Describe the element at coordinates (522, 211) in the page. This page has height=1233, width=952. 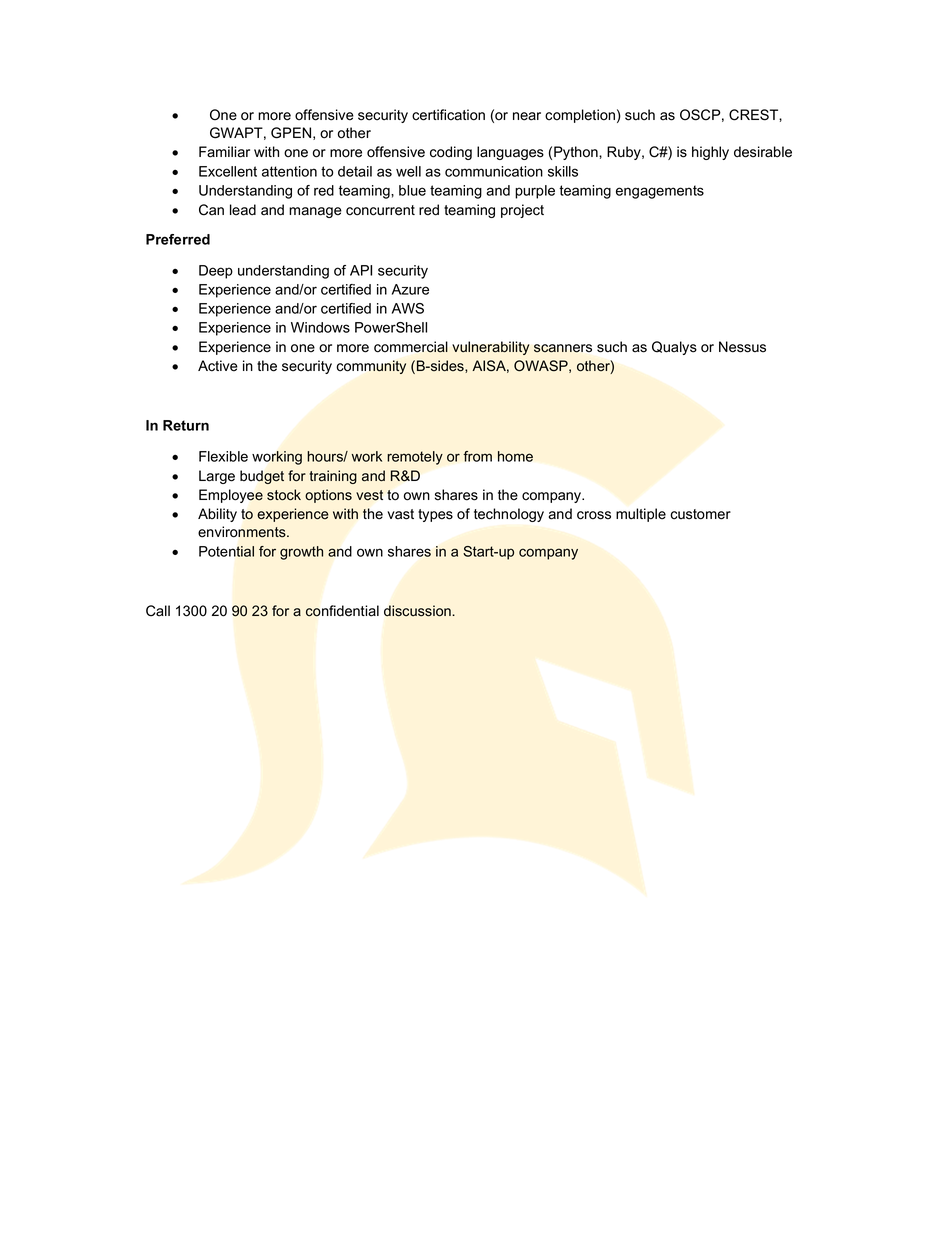
I see `project` at that location.
